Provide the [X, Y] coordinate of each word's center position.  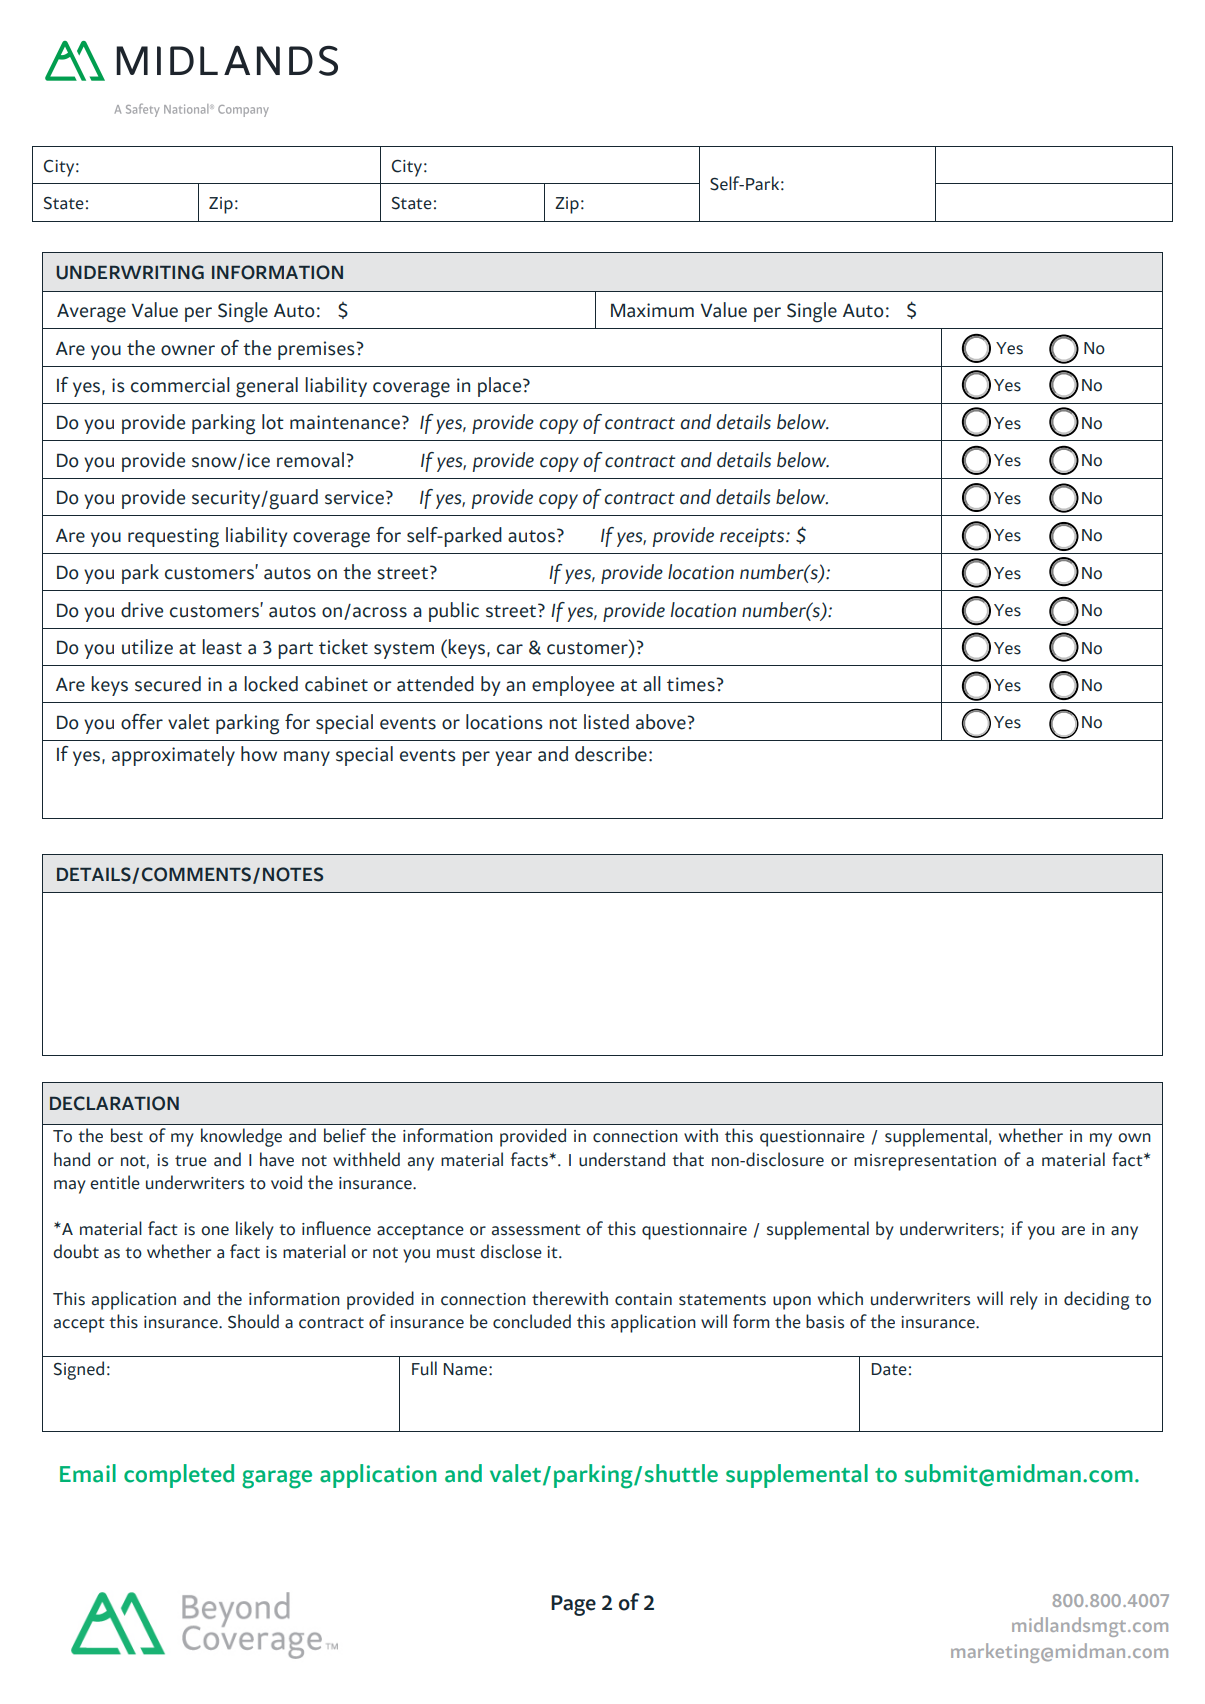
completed [179, 1476]
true [191, 1161]
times [691, 684]
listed [606, 722]
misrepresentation [925, 1162]
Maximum [652, 310]
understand [622, 1159]
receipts [753, 537]
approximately [173, 756]
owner [188, 350]
